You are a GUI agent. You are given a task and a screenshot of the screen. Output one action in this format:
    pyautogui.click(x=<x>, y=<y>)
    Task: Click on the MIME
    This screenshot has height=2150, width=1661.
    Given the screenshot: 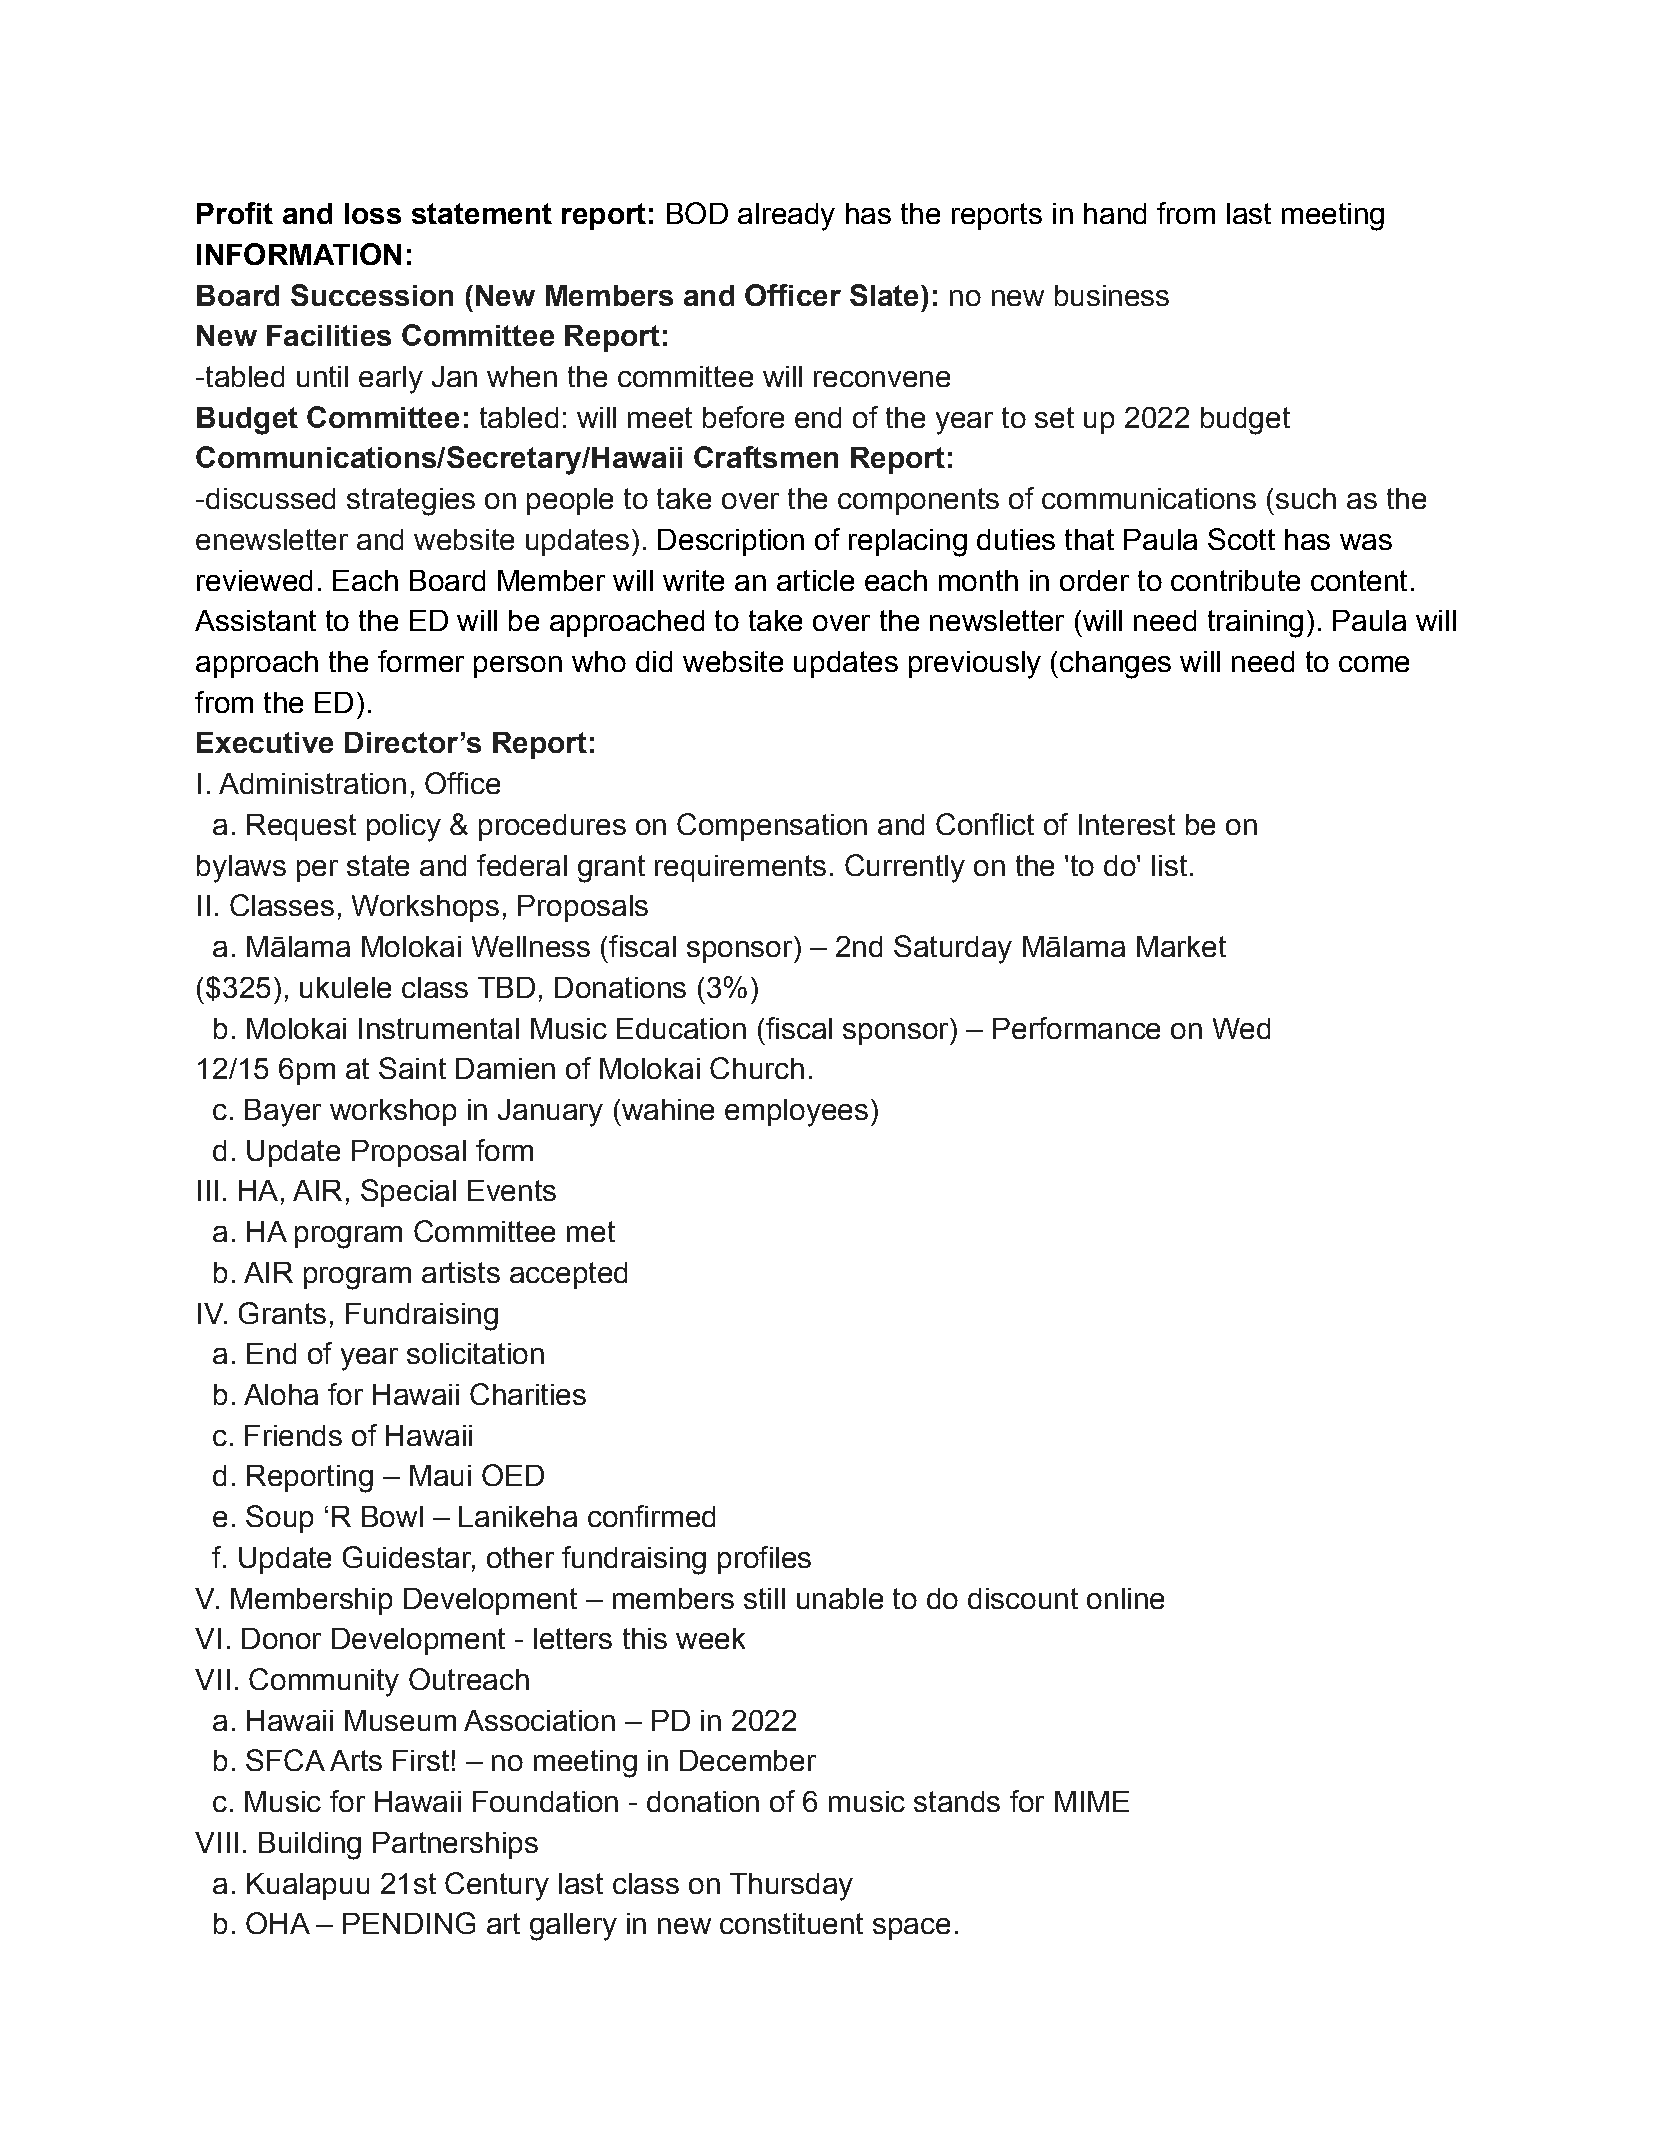 What is the action you would take?
    pyautogui.click(x=1092, y=1801)
